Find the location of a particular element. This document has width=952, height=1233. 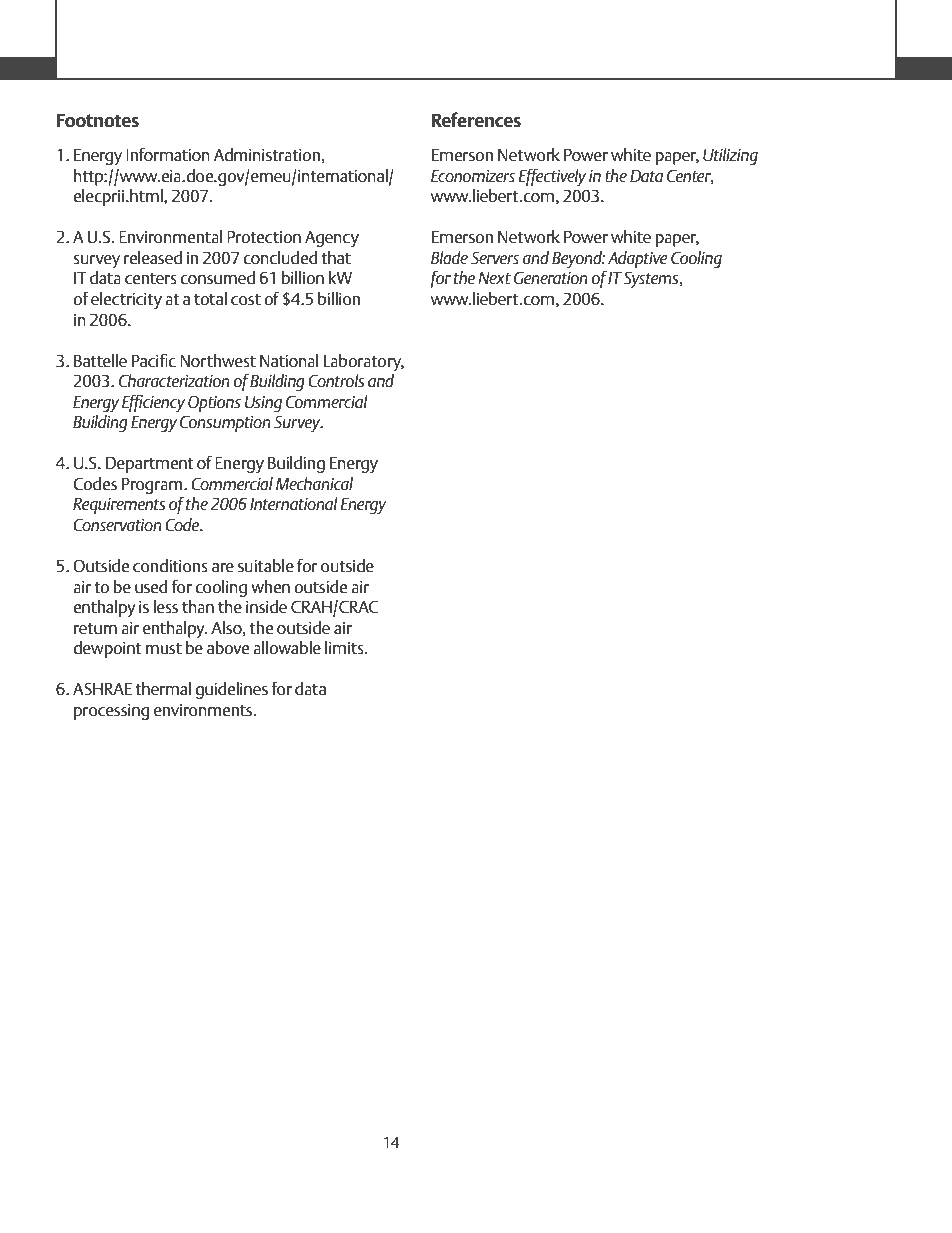

total is located at coordinates (210, 298).
